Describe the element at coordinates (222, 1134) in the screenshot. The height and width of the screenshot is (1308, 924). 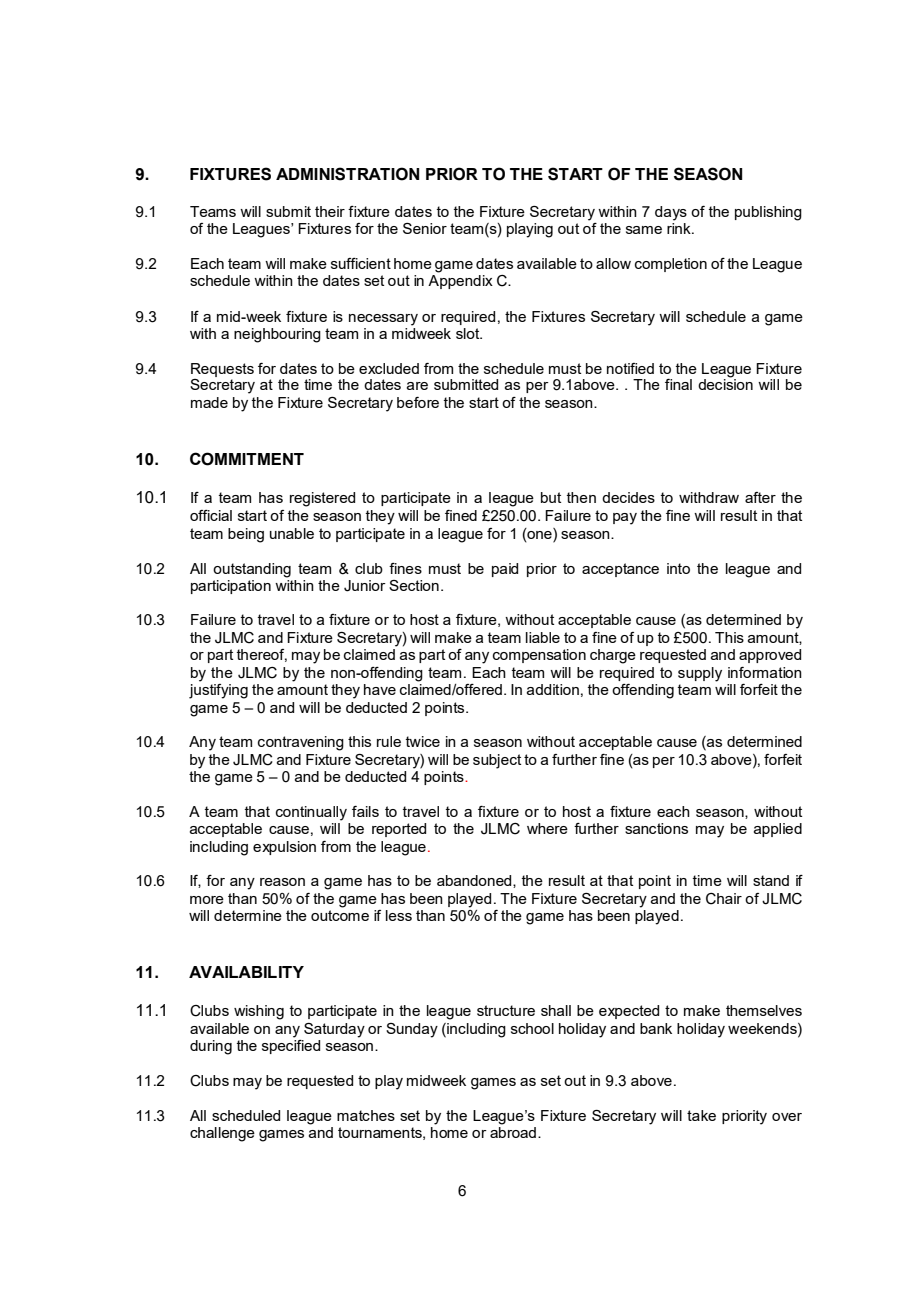
I see `challenge` at that location.
